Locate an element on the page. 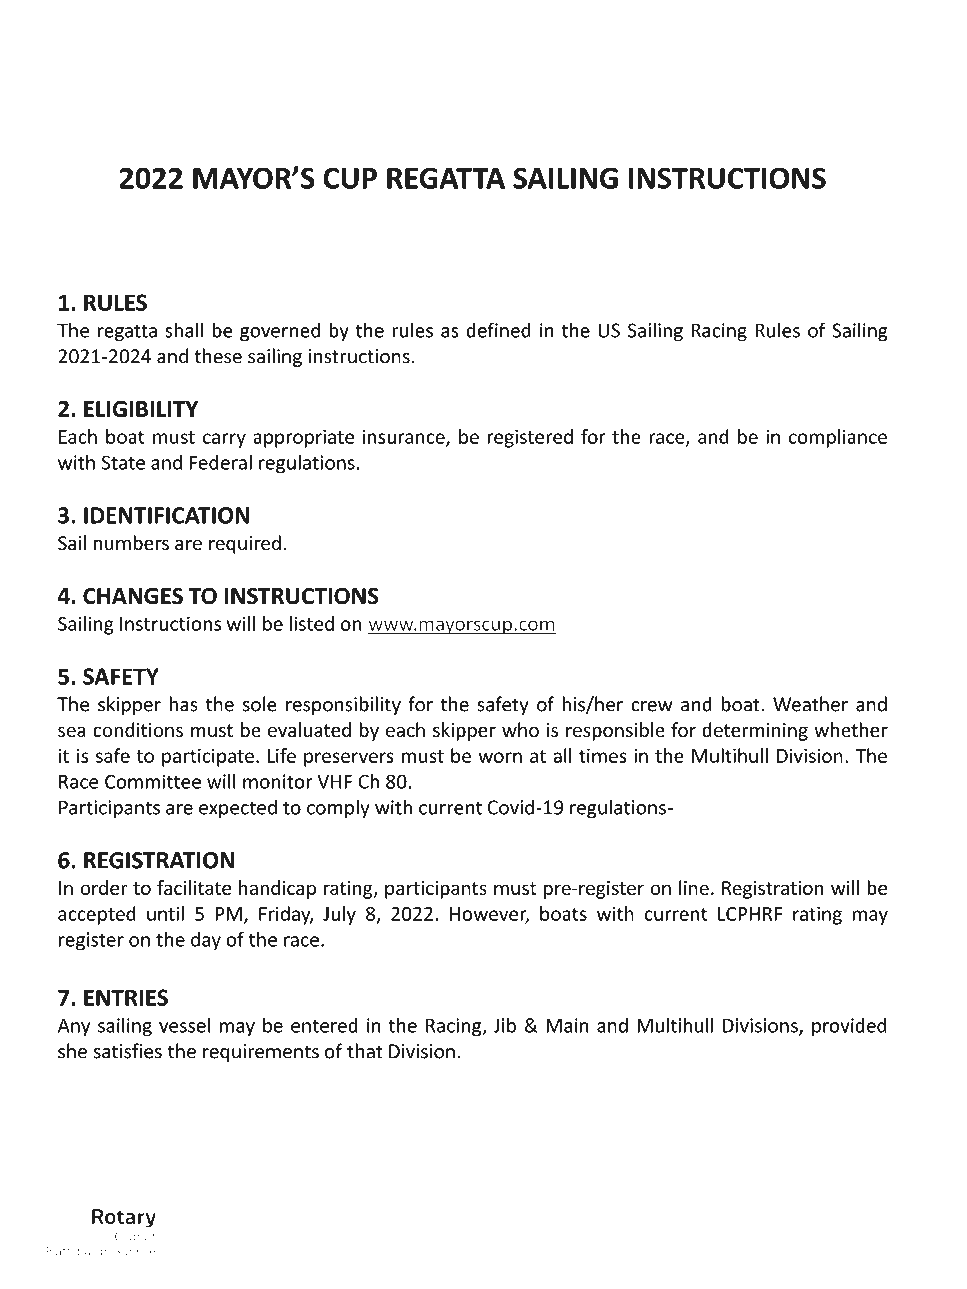 The height and width of the page is (1289, 967). that is located at coordinates (365, 1051).
